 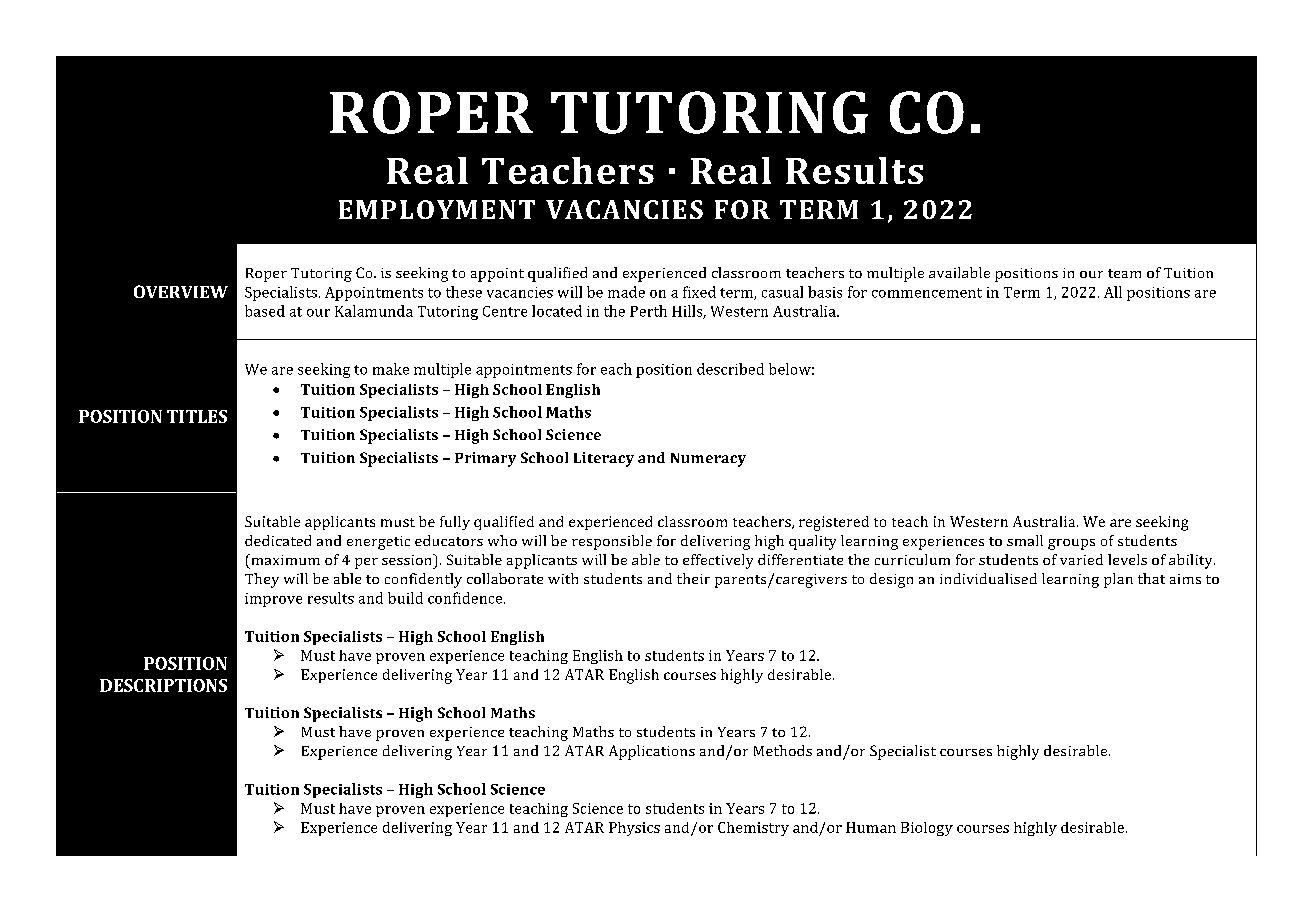 What do you see at coordinates (273, 600) in the page?
I see `improve` at bounding box center [273, 600].
